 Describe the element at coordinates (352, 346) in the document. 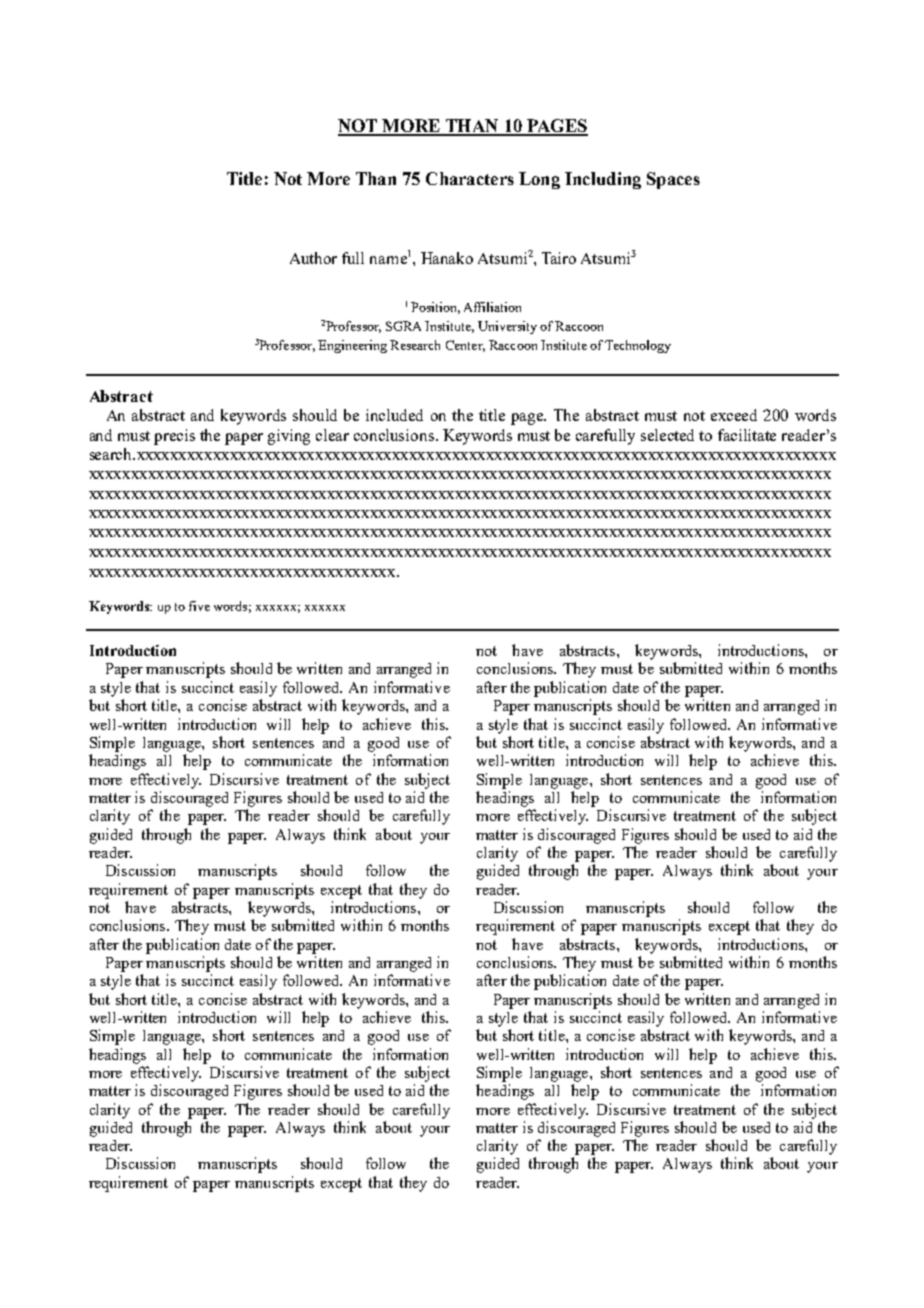

I see `Engineering` at that location.
